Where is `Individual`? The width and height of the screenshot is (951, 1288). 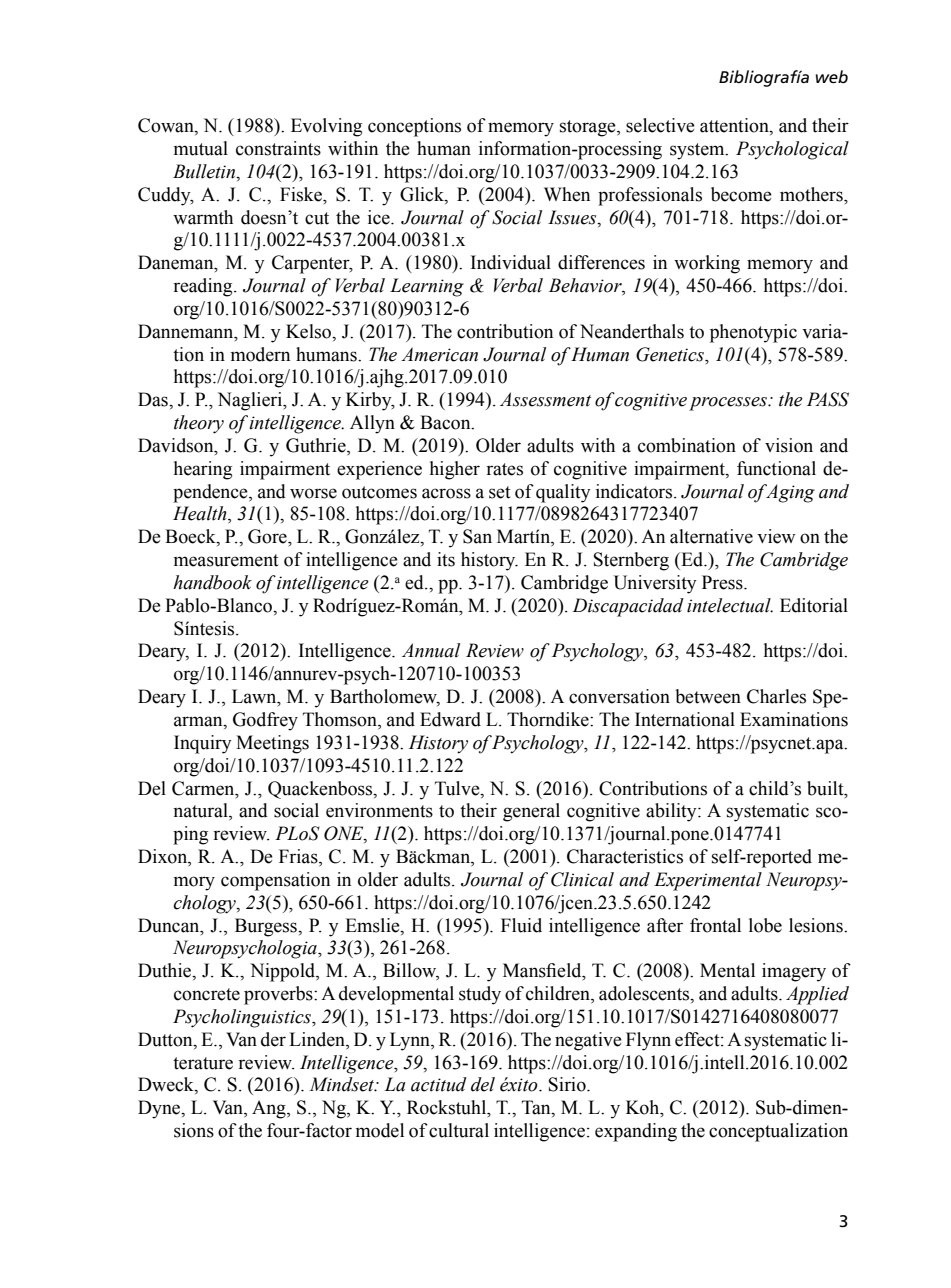 Individual is located at coordinates (511, 262).
